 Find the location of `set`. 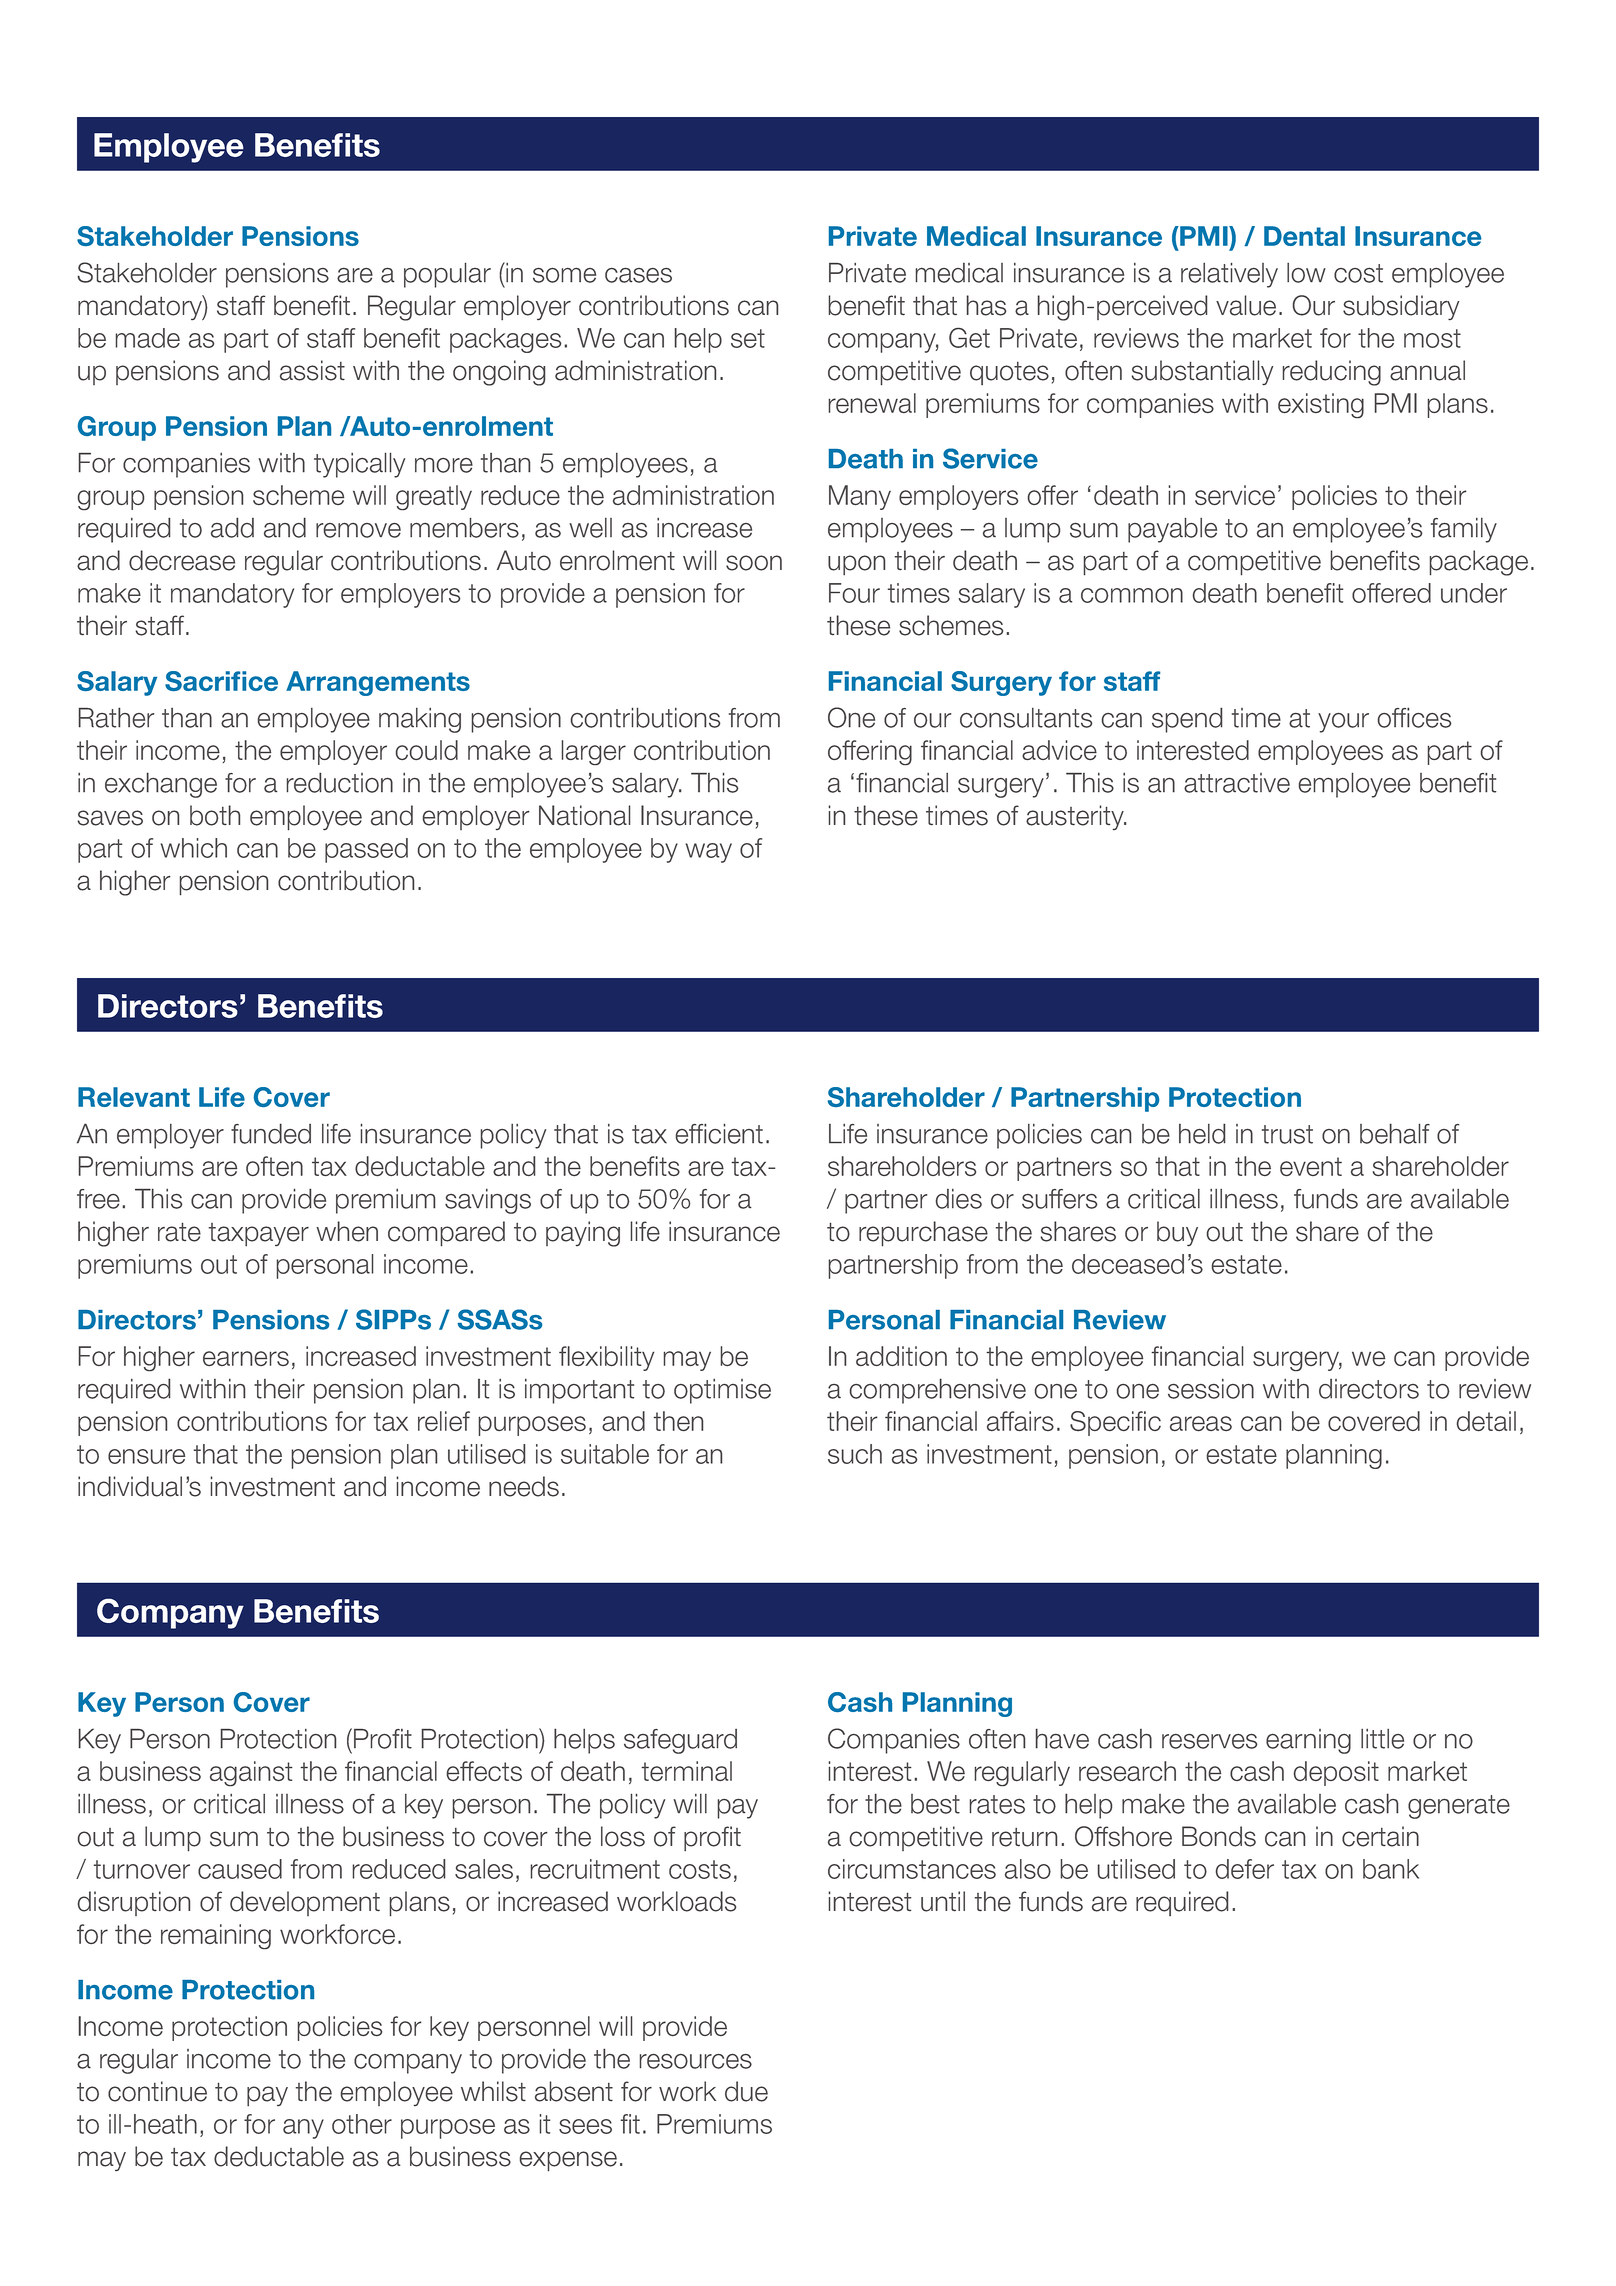

set is located at coordinates (748, 338).
